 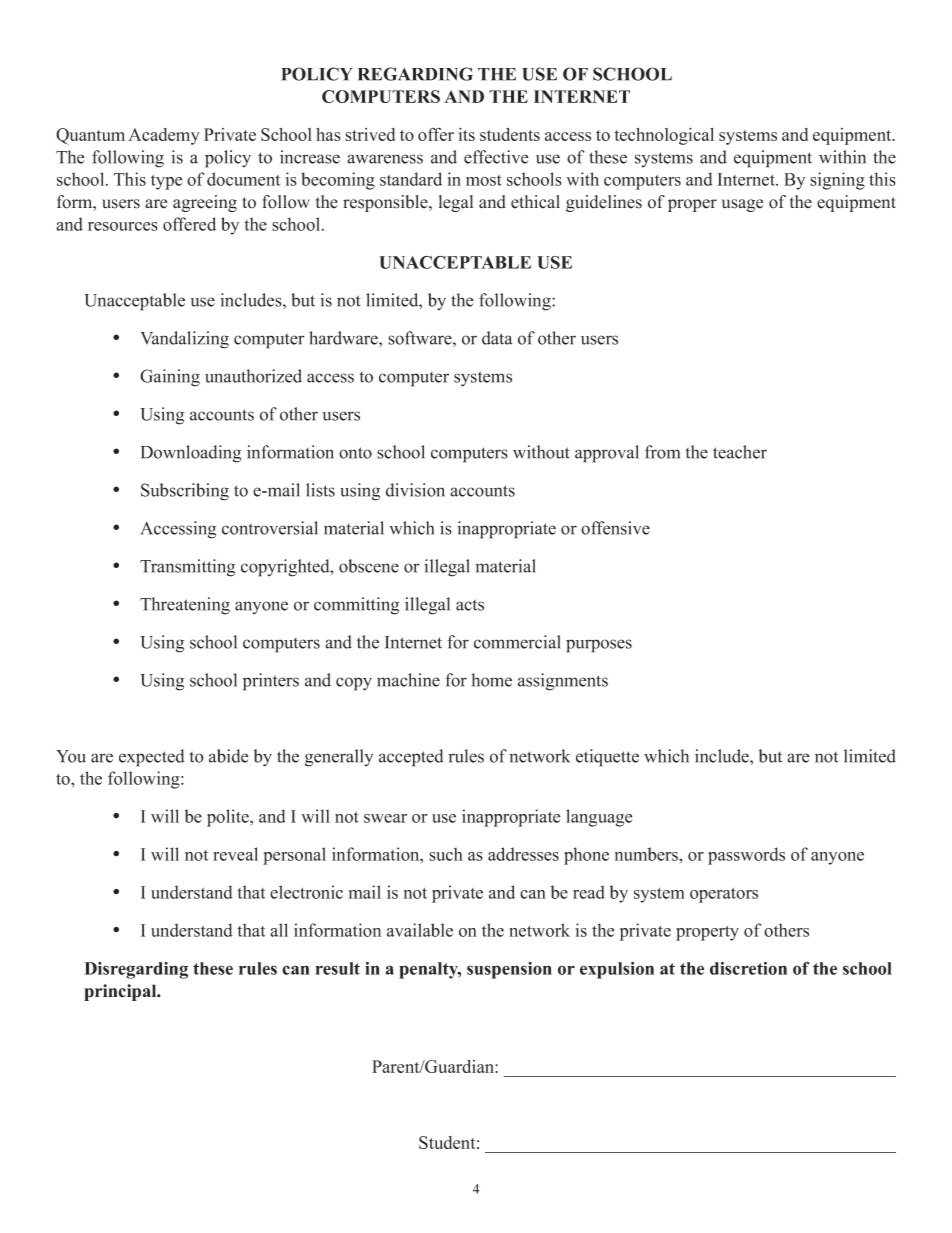 What do you see at coordinates (187, 568) in the image?
I see `Transmitting` at bounding box center [187, 568].
